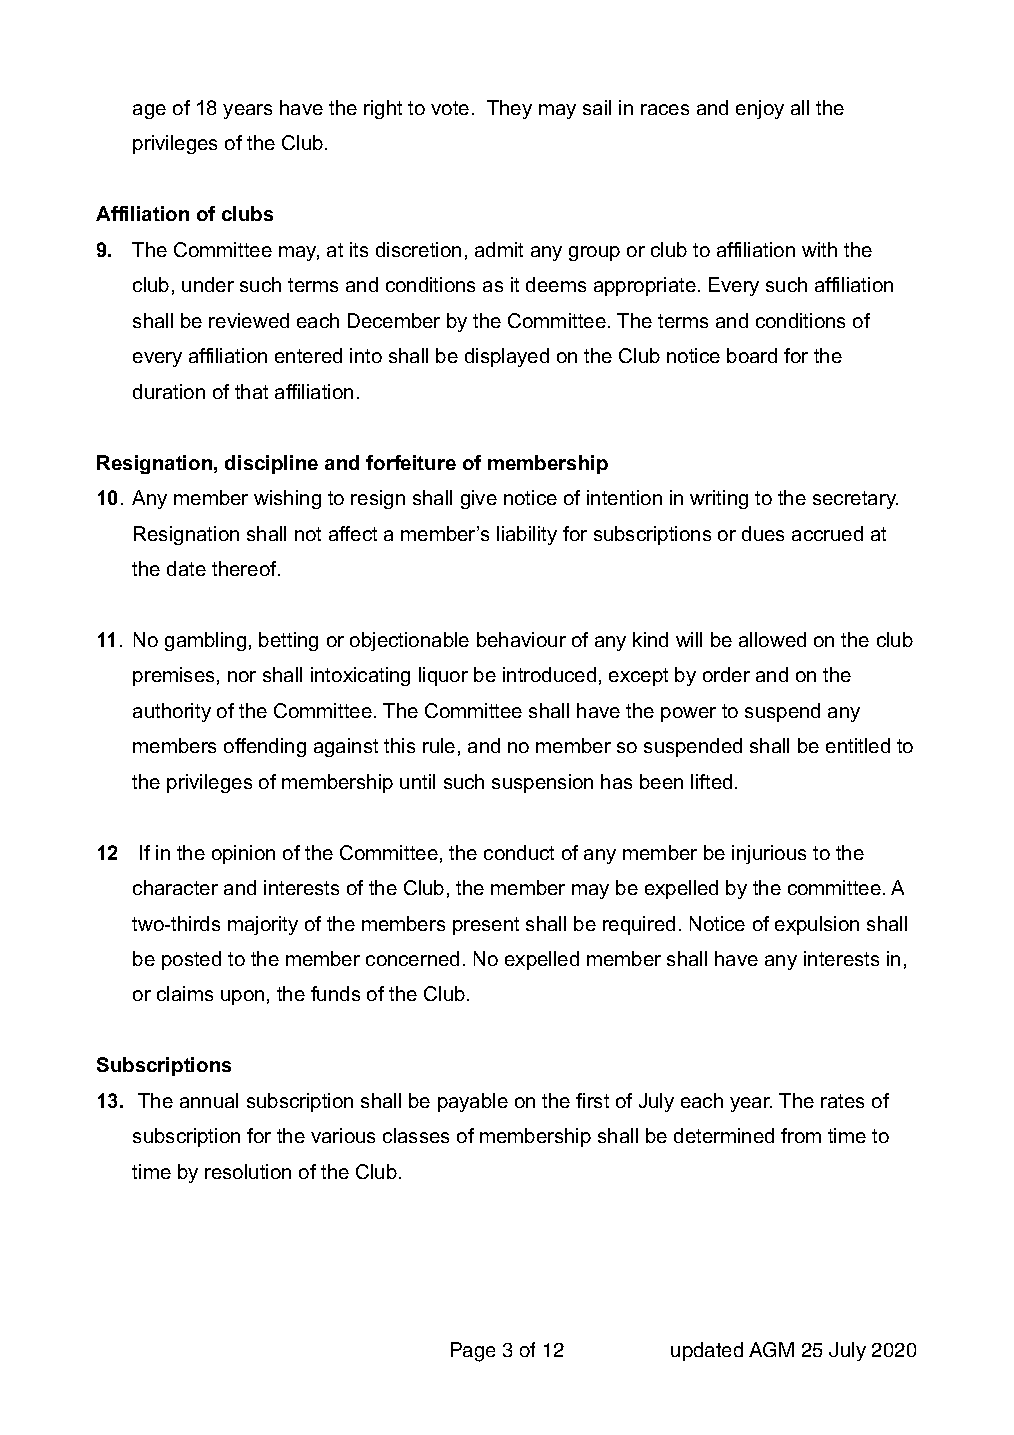 The image size is (1014, 1435). Describe the element at coordinates (383, 109) in the screenshot. I see `right` at that location.
